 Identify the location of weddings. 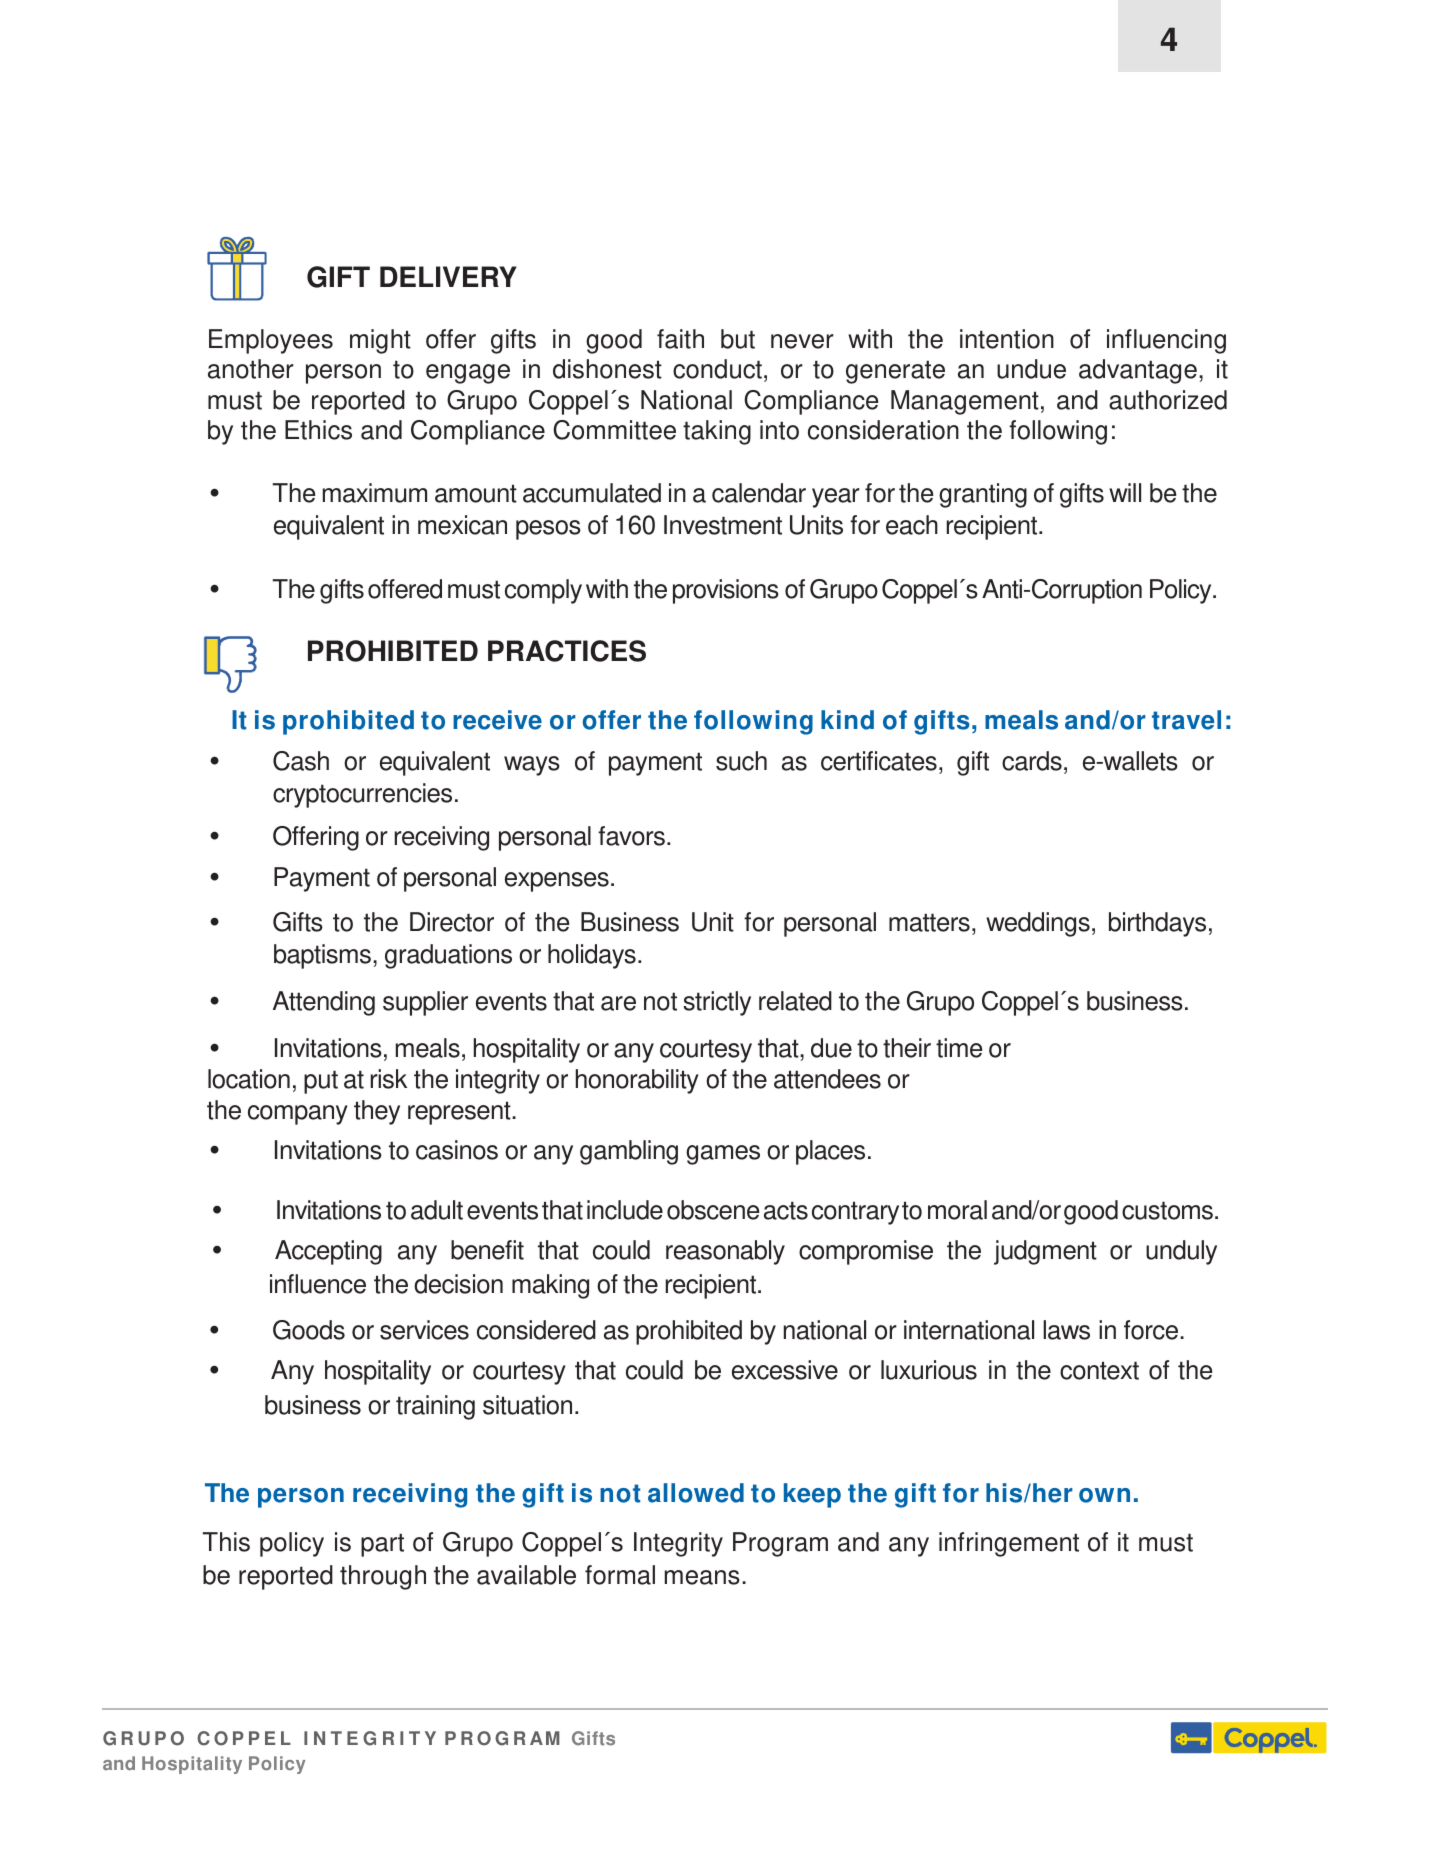
(1038, 924).
